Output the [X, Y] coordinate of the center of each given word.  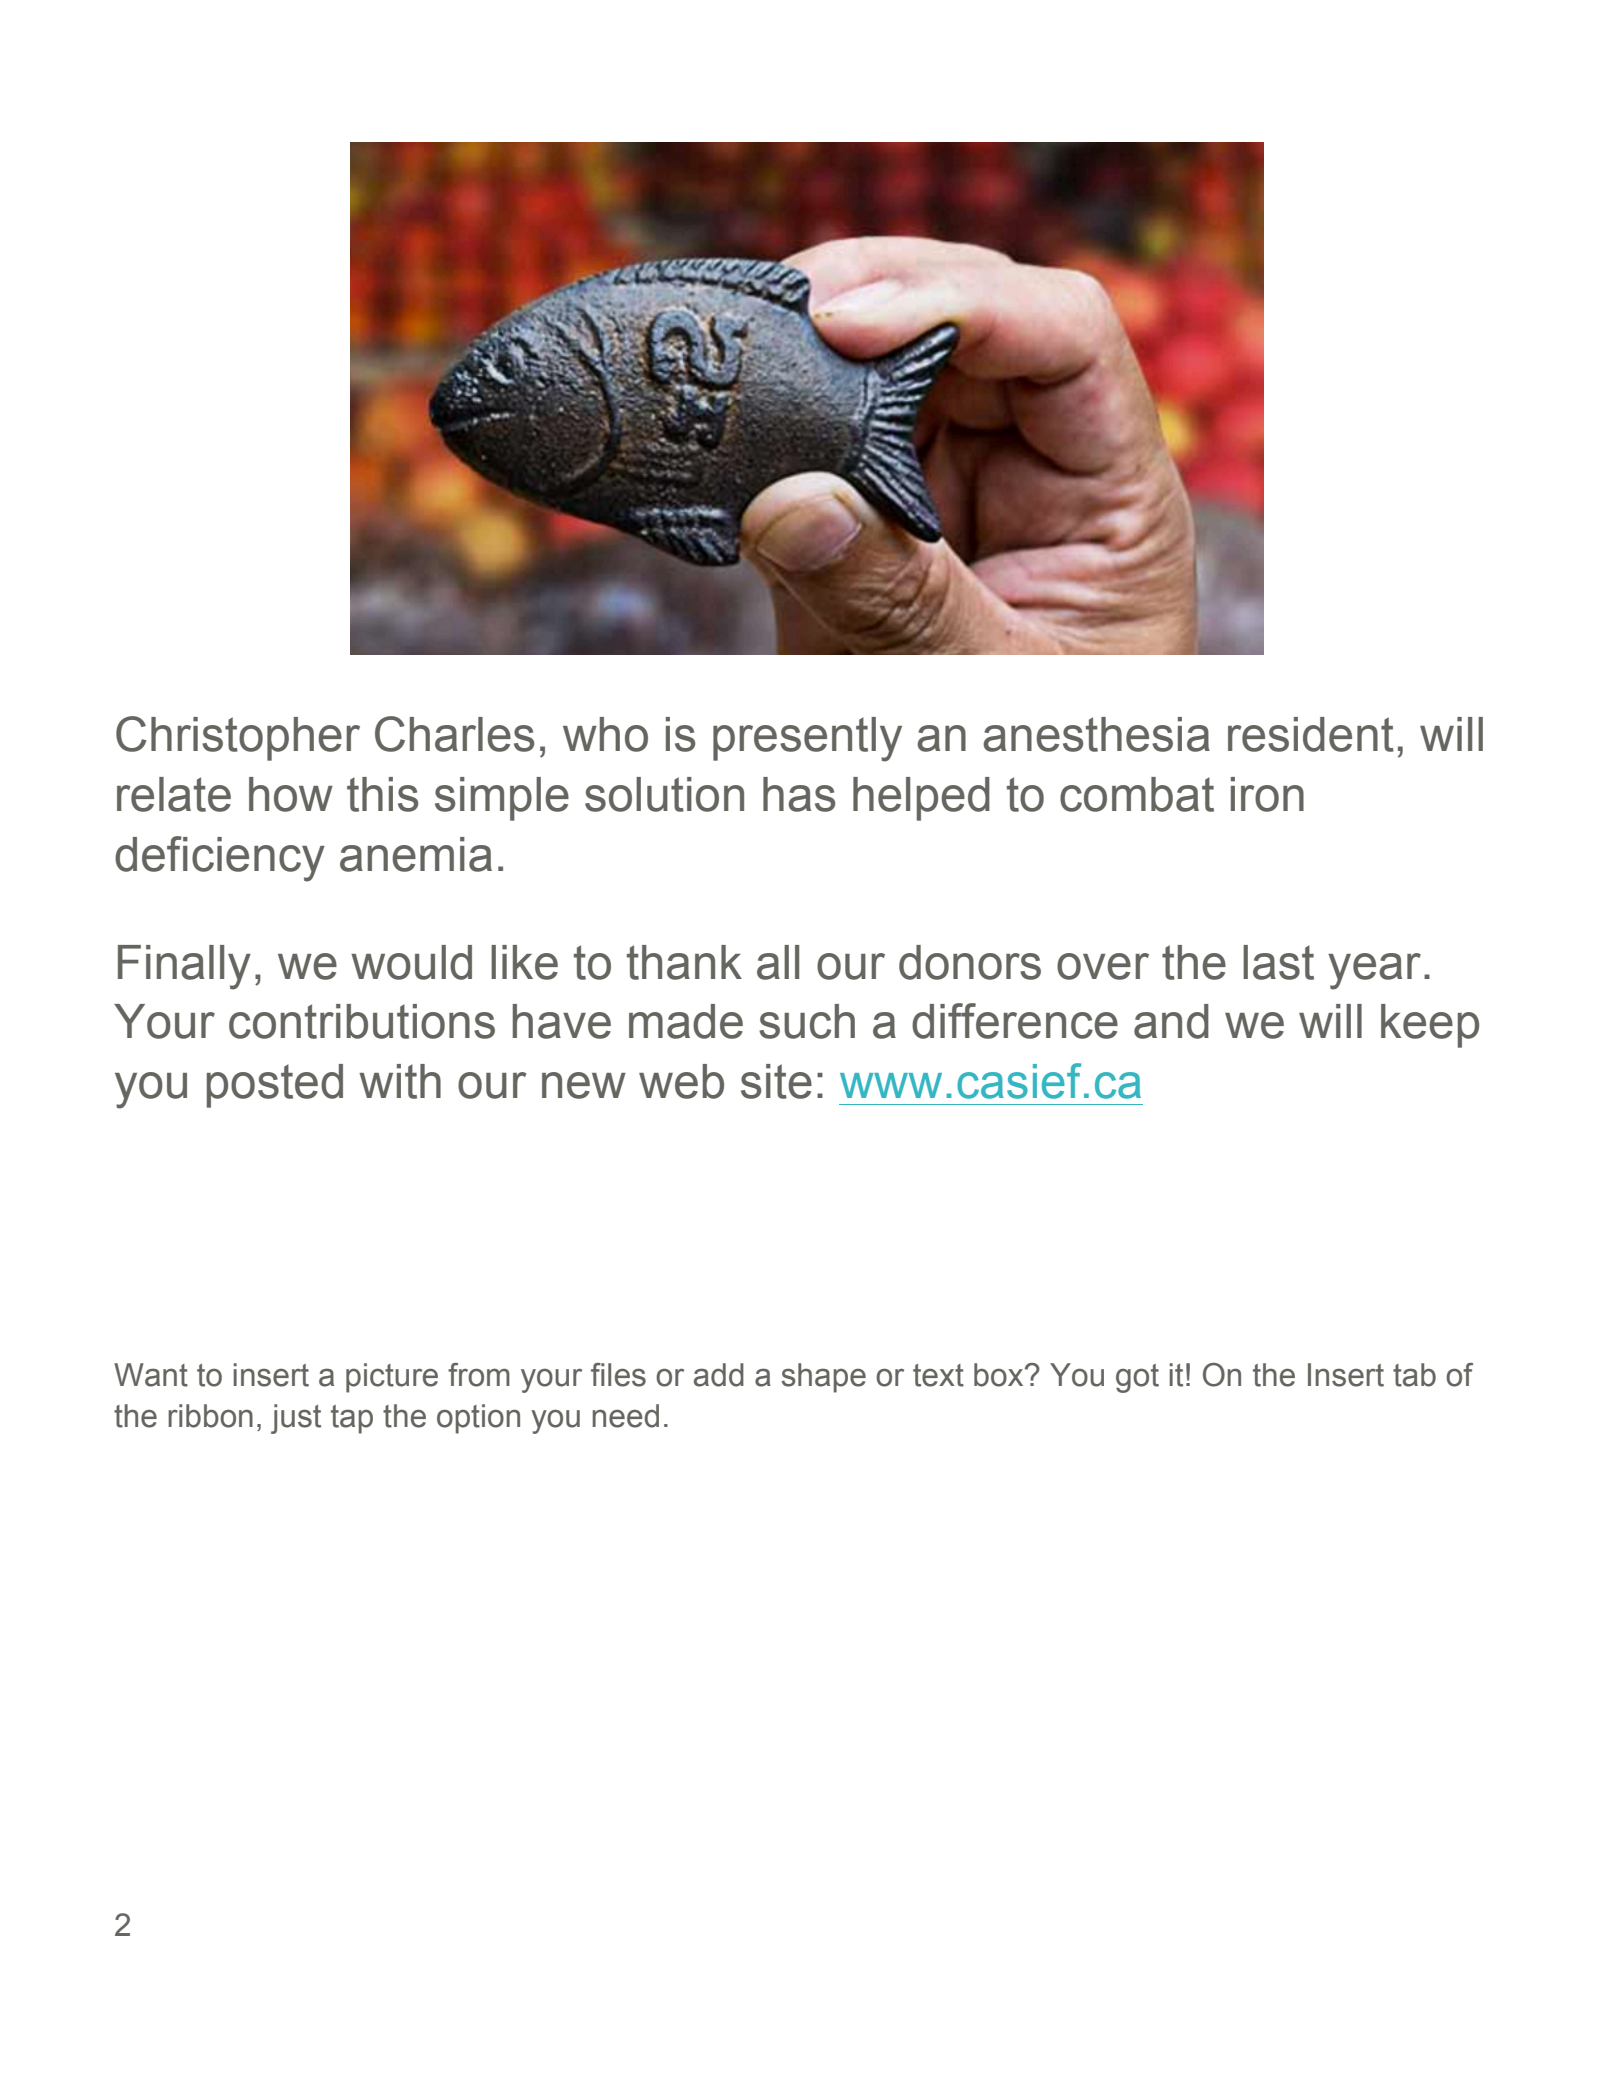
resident [1311, 734]
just [296, 1419]
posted [275, 1086]
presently [807, 739]
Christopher [238, 738]
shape [823, 1378]
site [776, 1081]
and [1171, 1021]
